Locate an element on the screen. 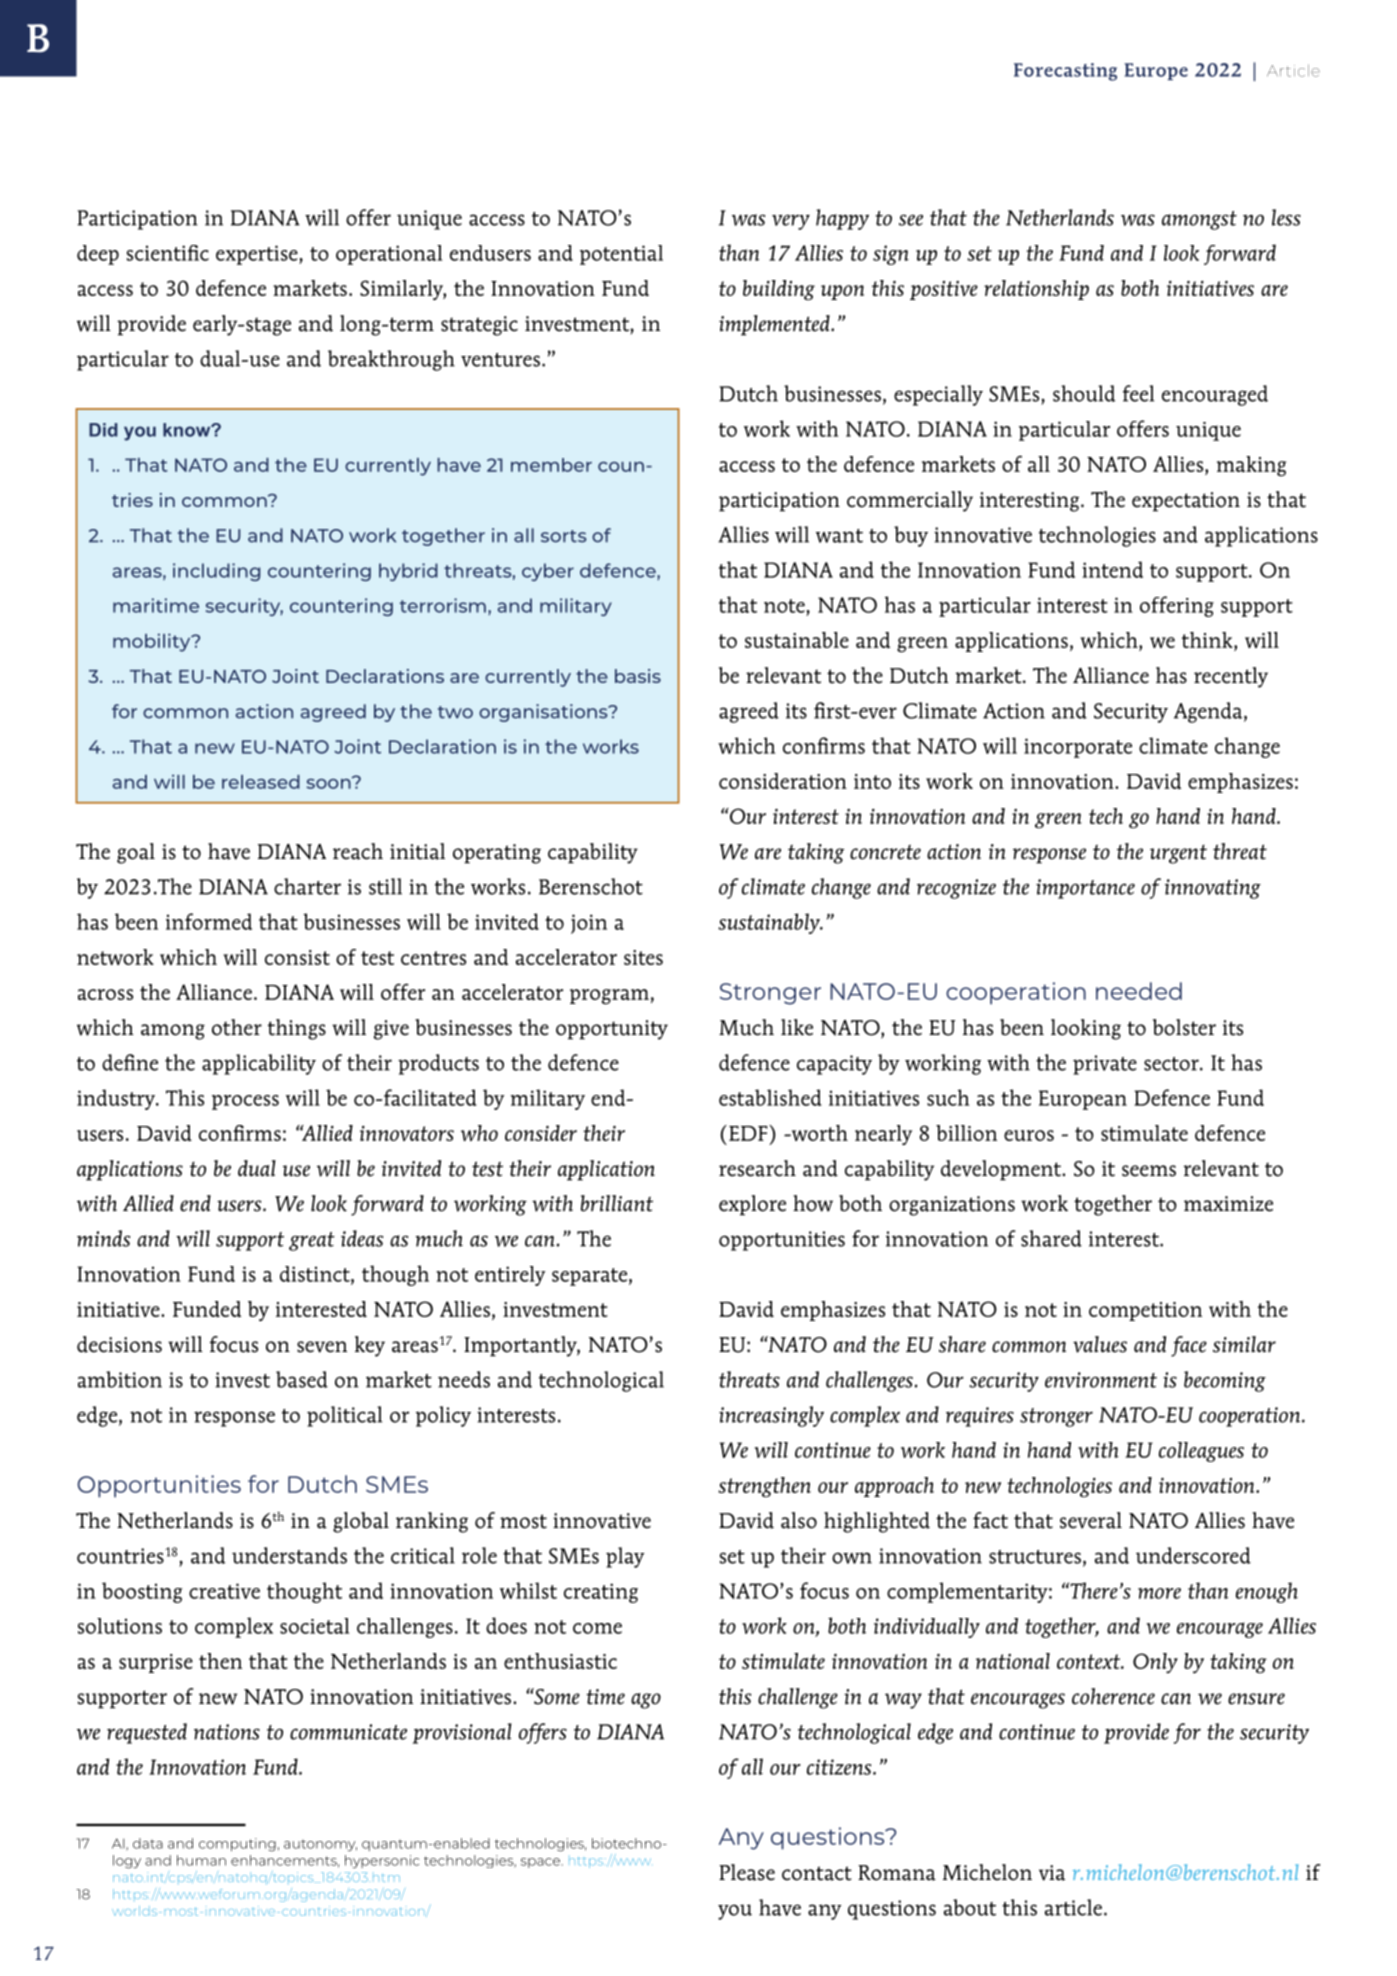  needed is located at coordinates (1139, 991).
